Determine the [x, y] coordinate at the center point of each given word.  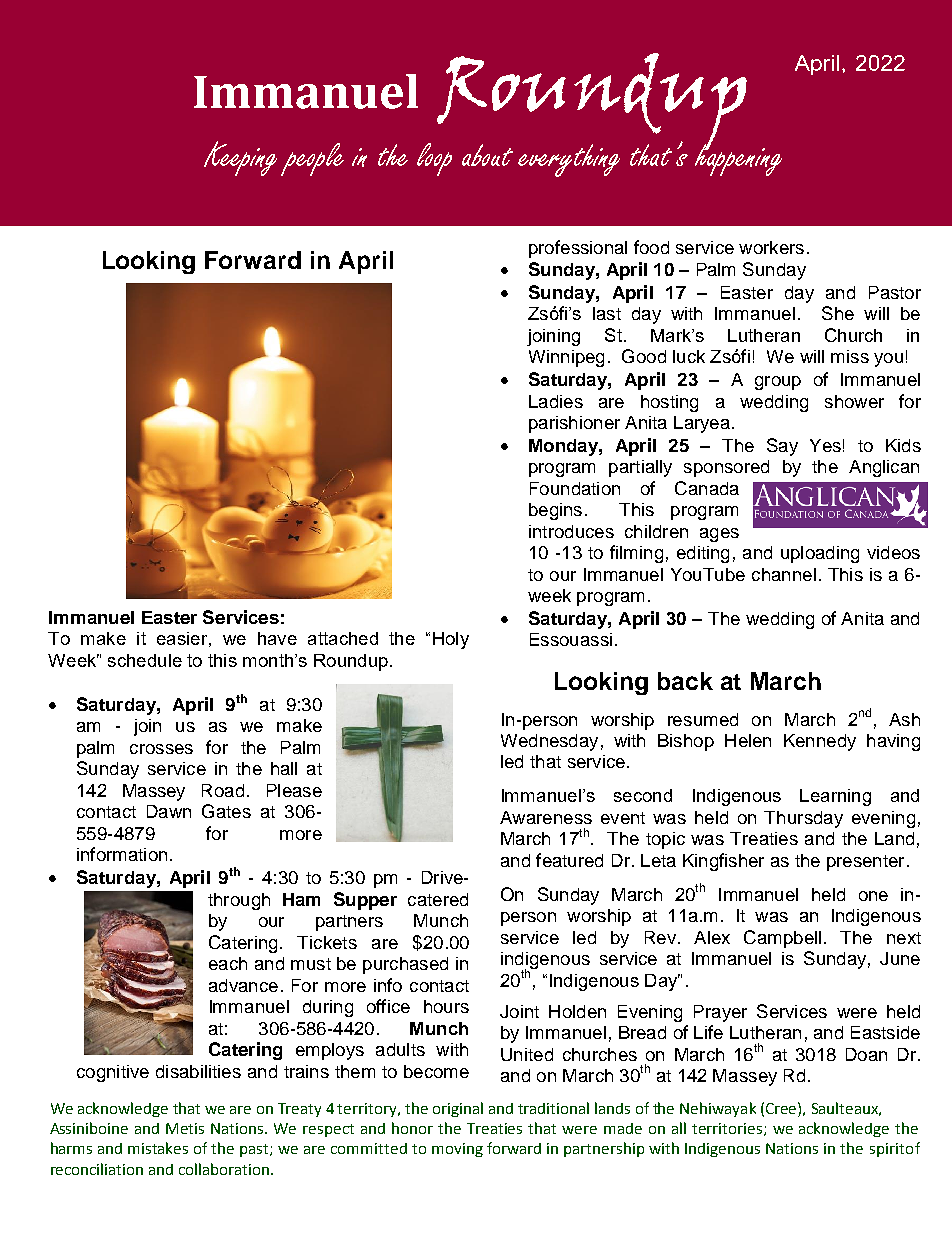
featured [569, 860]
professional [578, 249]
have [277, 638]
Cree [782, 1108]
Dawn [169, 811]
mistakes [158, 1148]
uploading [820, 554]
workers [771, 247]
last [607, 313]
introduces [571, 531]
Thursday [803, 819]
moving [457, 1150]
